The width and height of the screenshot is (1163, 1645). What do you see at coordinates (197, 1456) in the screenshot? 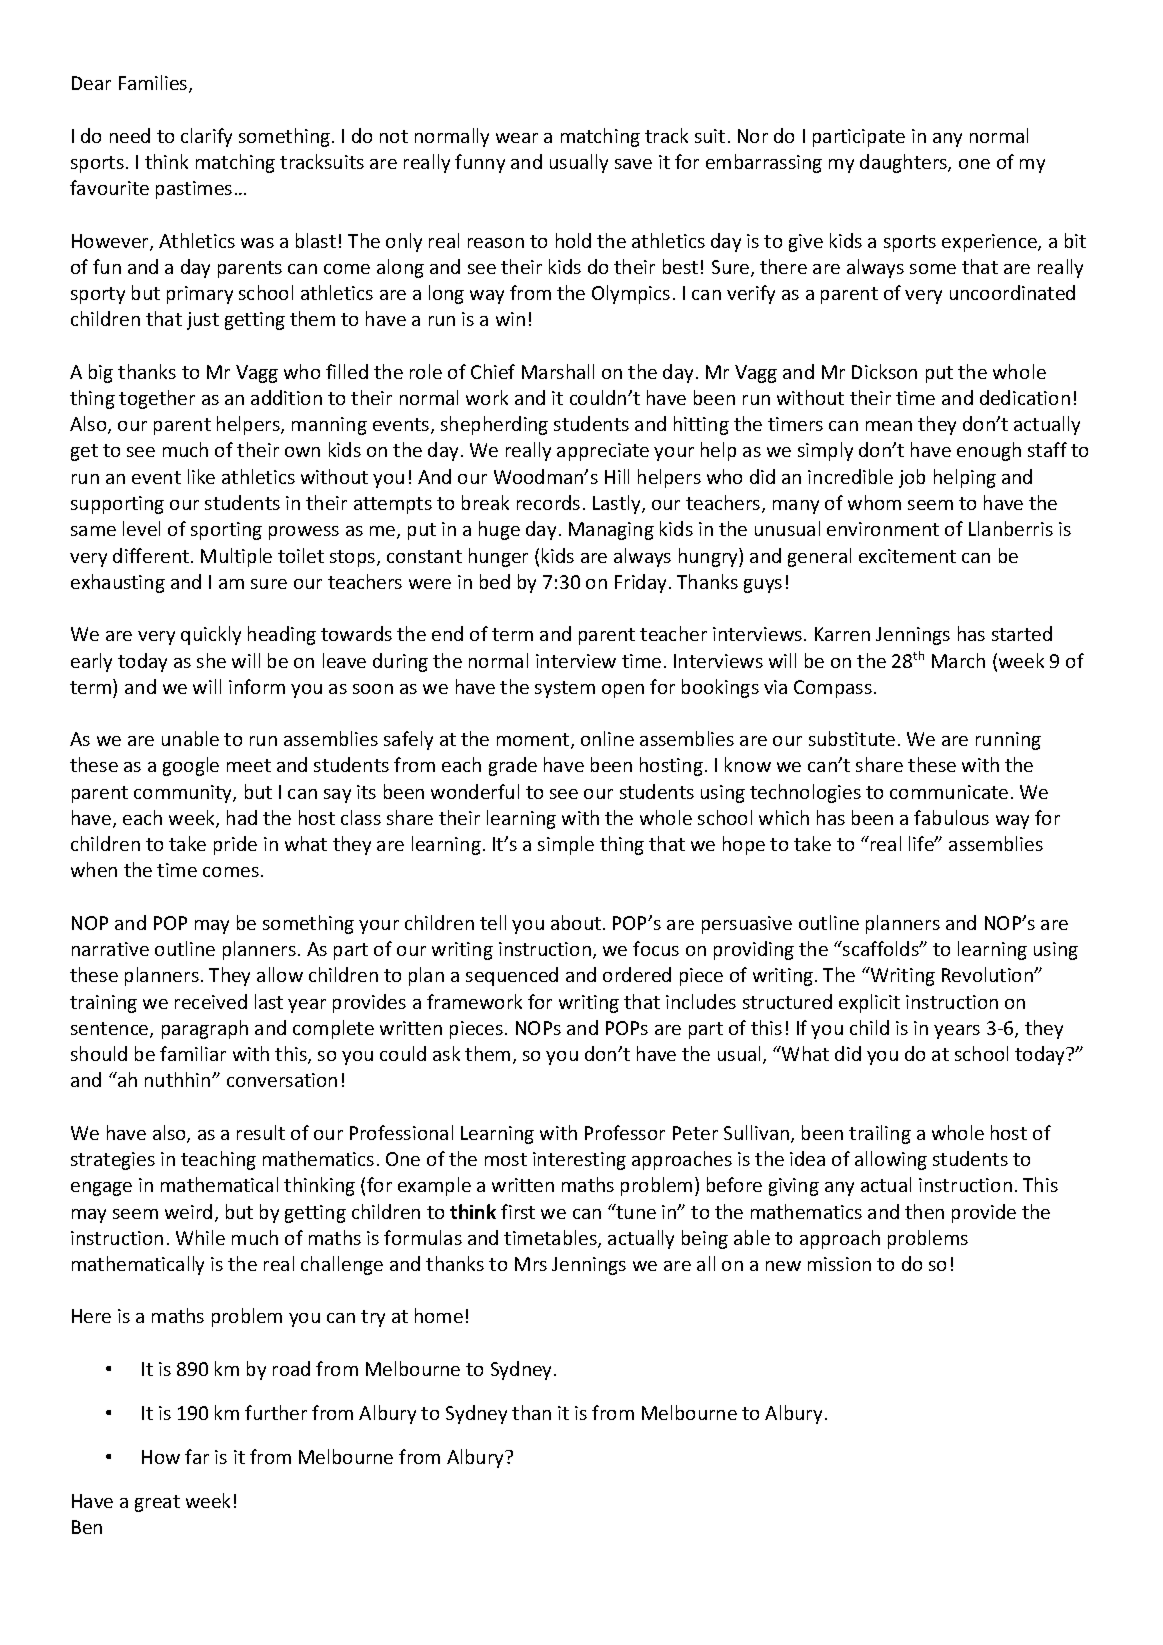
I see `far` at bounding box center [197, 1456].
